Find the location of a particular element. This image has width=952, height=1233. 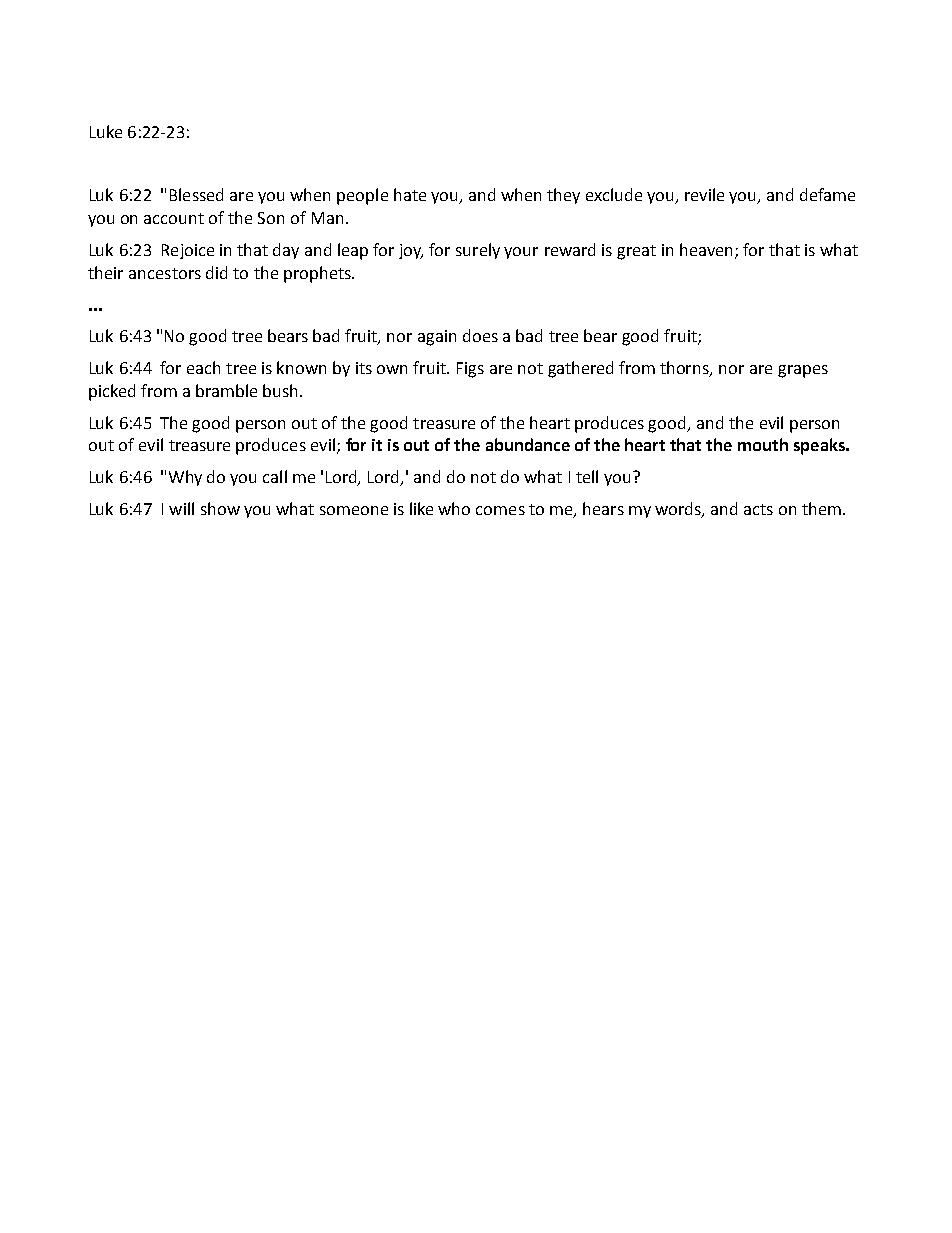

does is located at coordinates (480, 335).
